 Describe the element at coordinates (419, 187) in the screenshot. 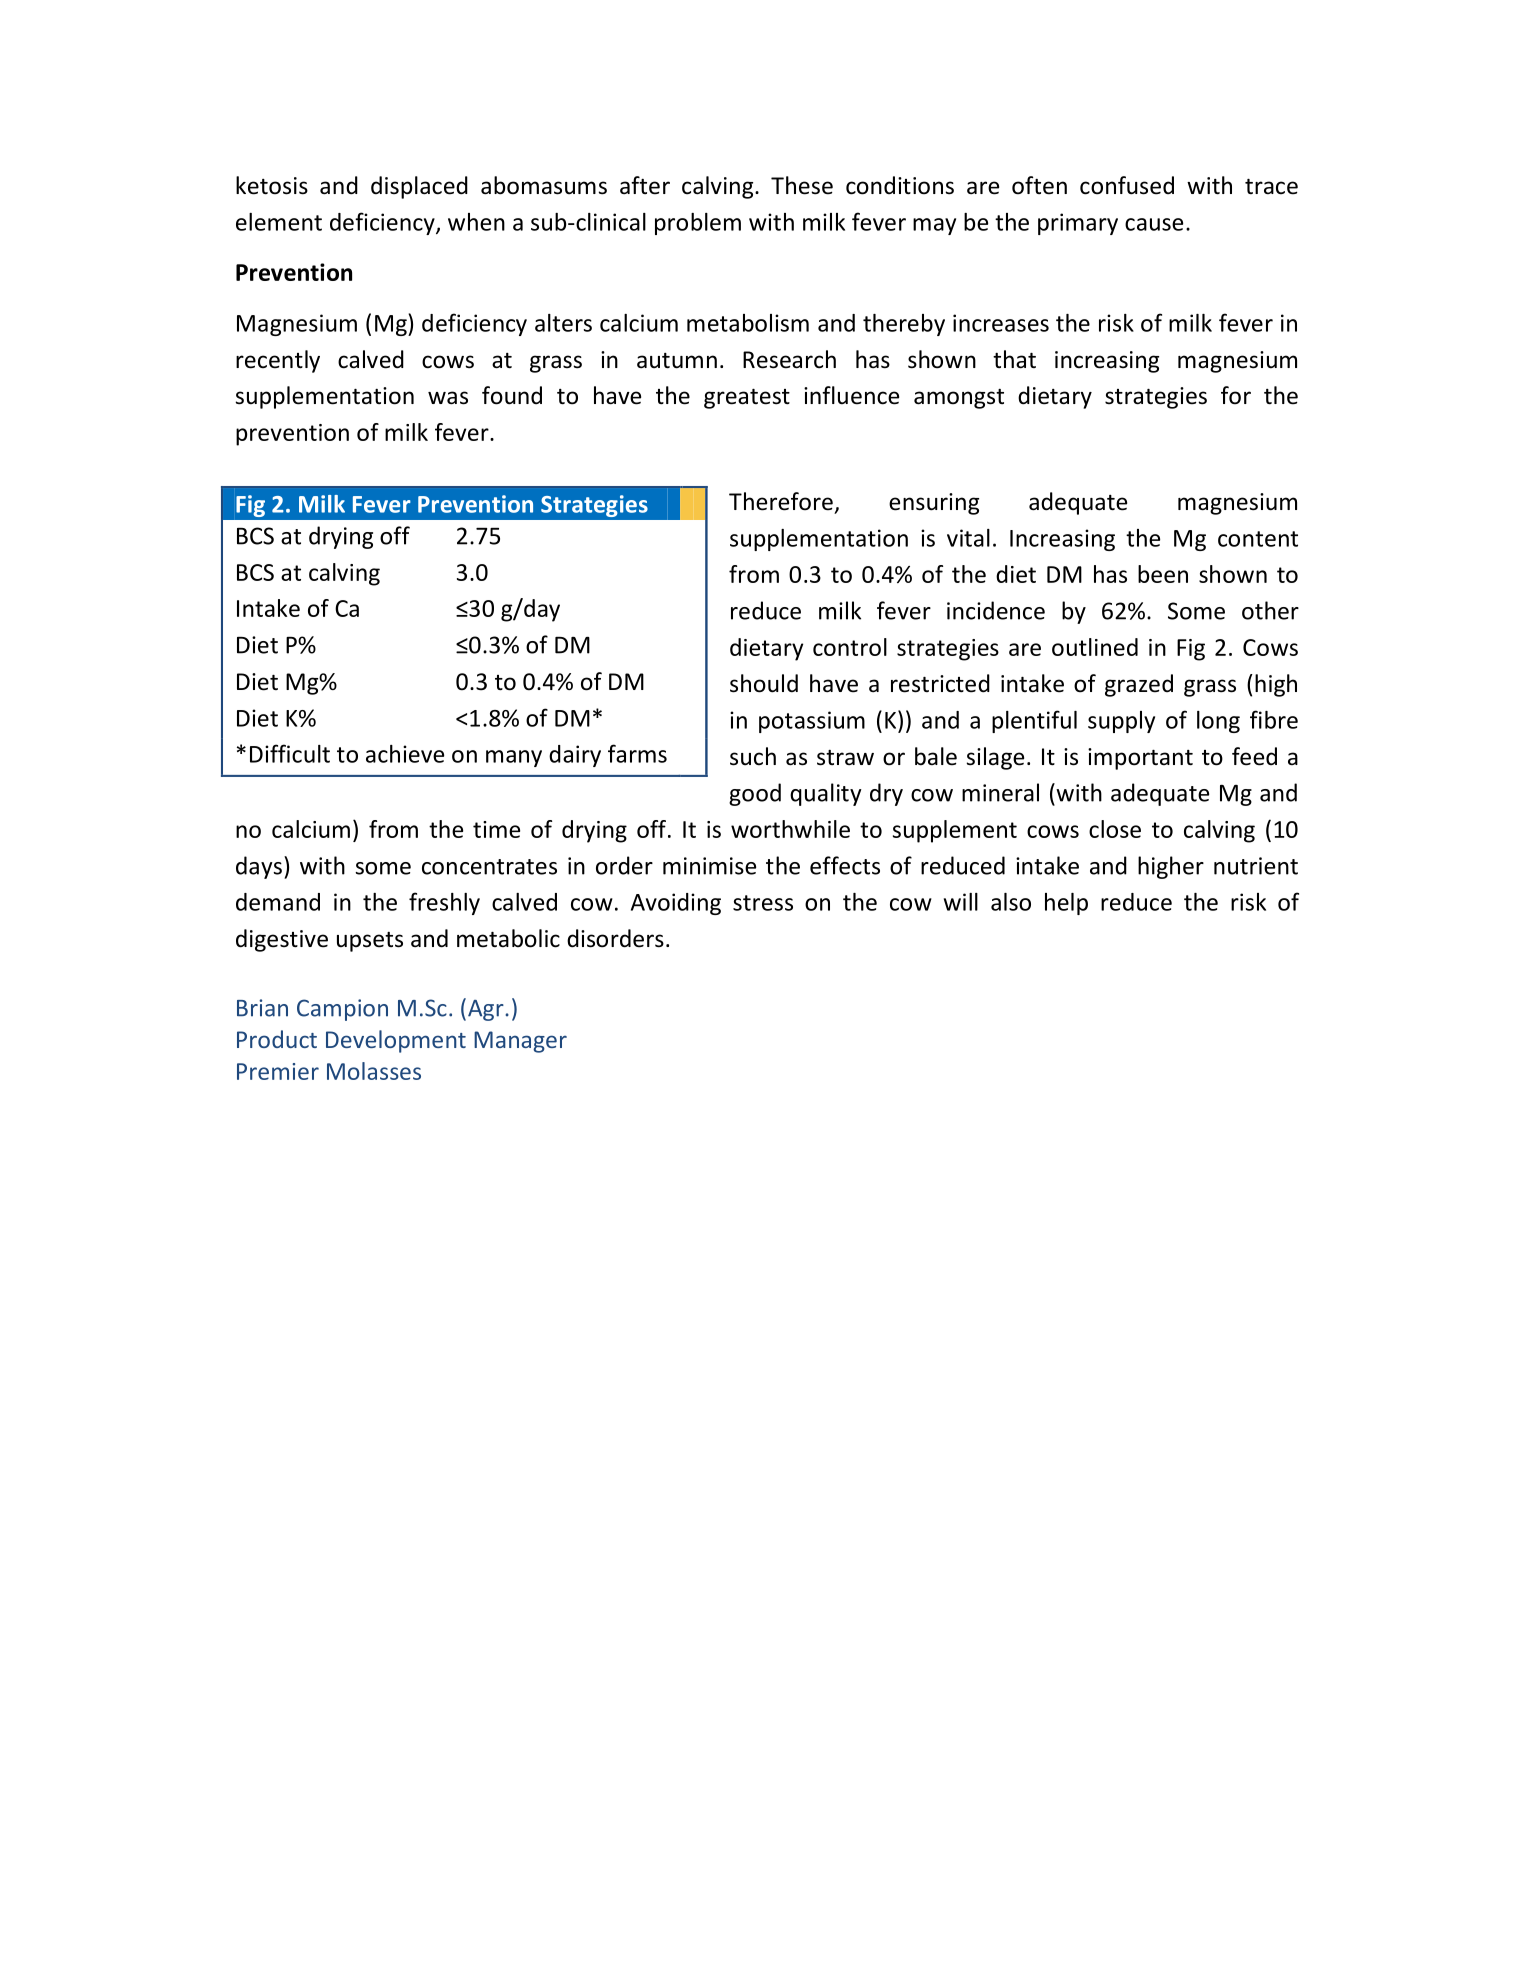

I see `displaced` at that location.
